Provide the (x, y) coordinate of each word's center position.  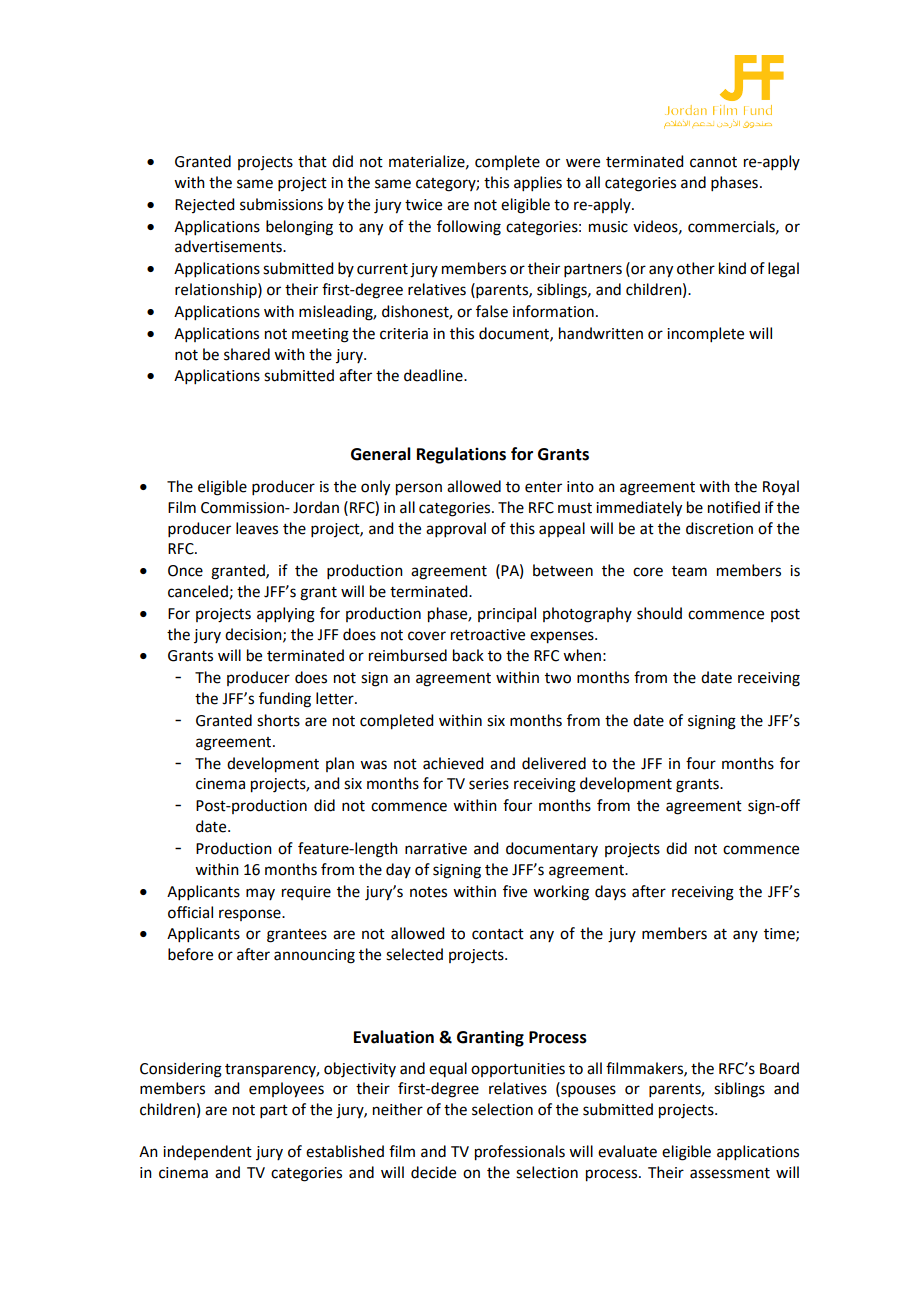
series (489, 784)
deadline (434, 375)
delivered (554, 763)
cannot (713, 162)
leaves (257, 528)
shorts (278, 720)
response (251, 915)
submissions (281, 204)
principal (507, 614)
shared (247, 354)
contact (498, 934)
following (469, 228)
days (610, 892)
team (689, 571)
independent (207, 1152)
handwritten (601, 333)
